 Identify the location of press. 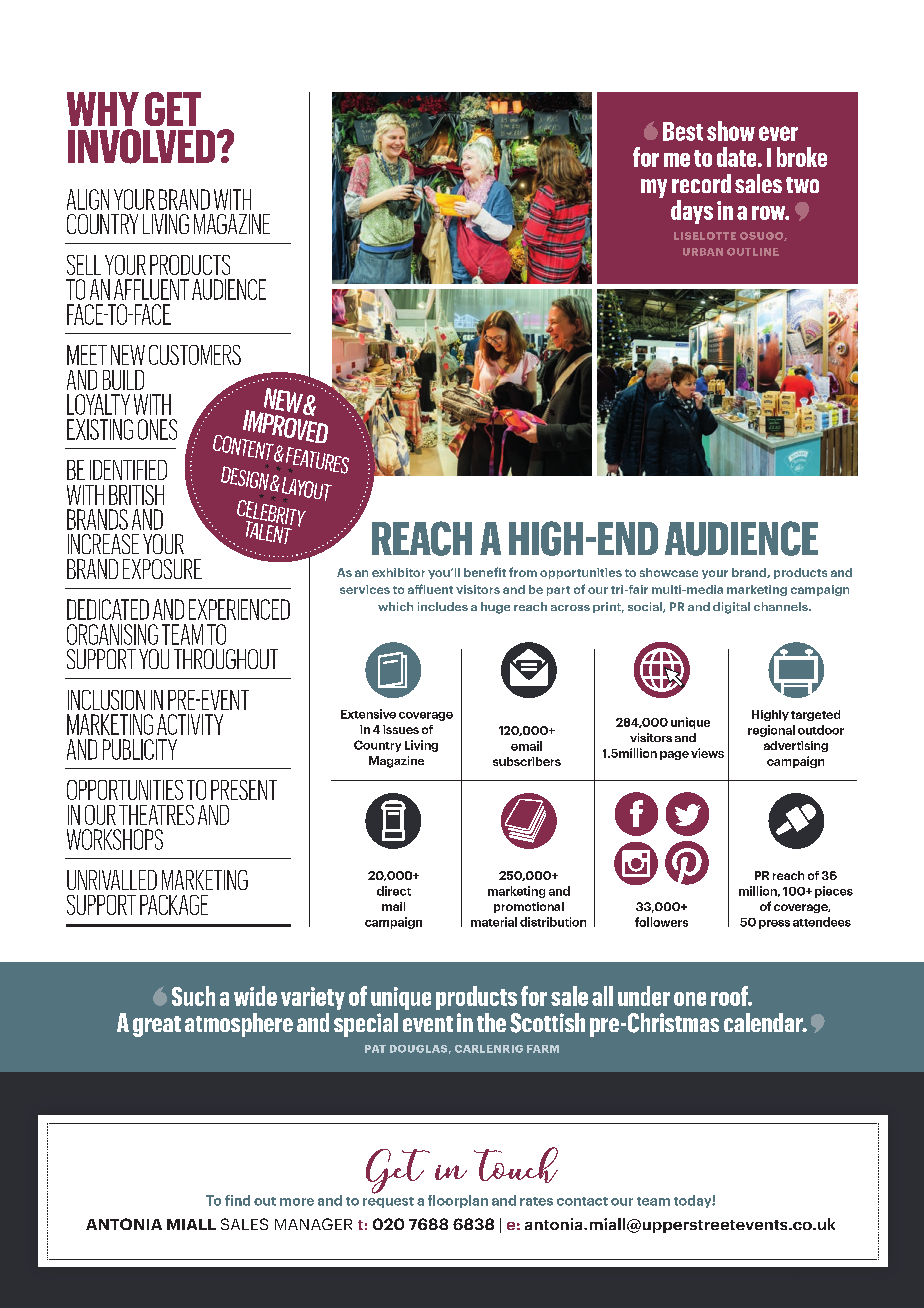
(774, 924).
